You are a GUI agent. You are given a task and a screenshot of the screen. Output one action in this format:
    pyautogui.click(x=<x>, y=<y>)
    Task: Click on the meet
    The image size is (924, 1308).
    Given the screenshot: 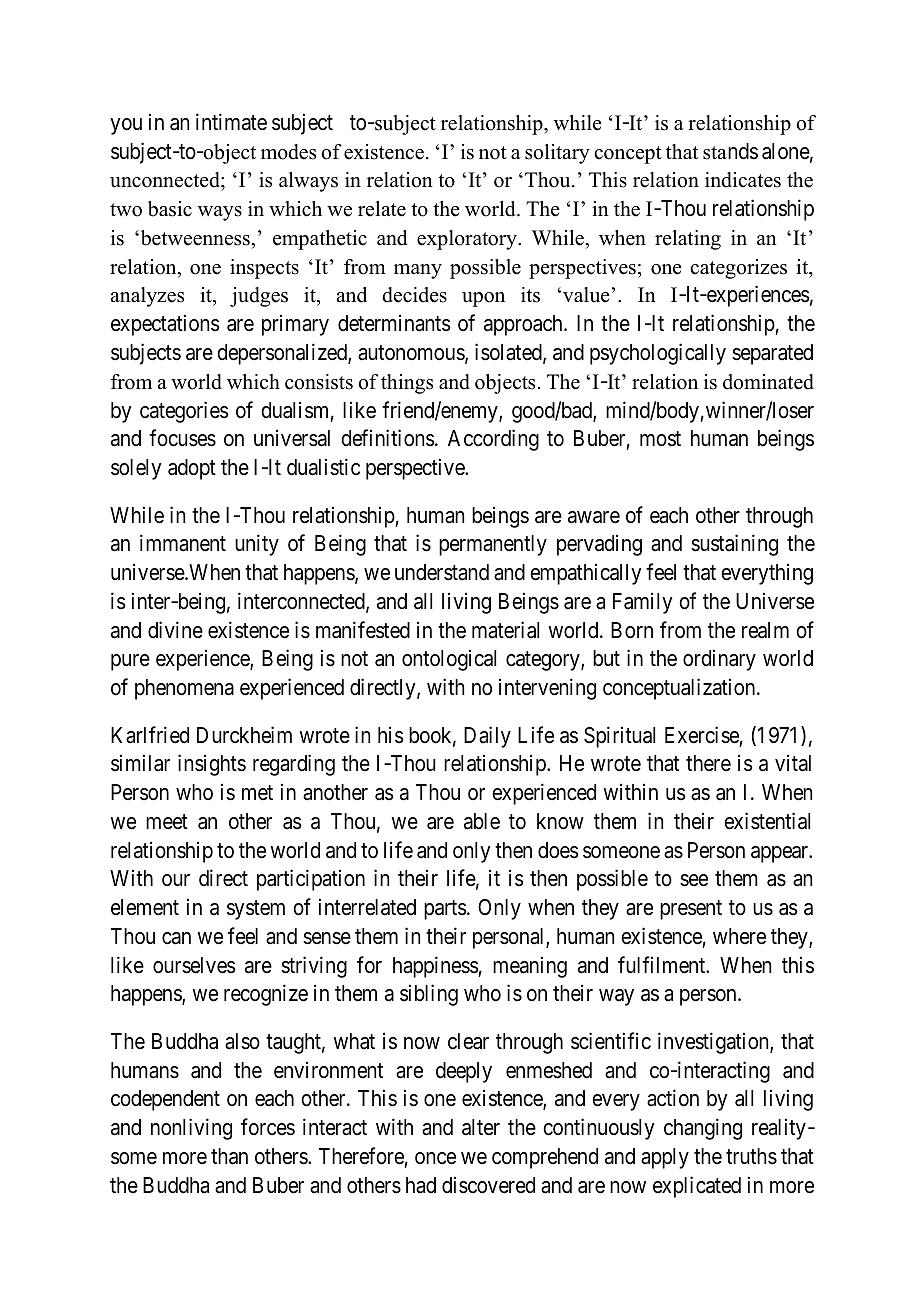 What is the action you would take?
    pyautogui.click(x=167, y=822)
